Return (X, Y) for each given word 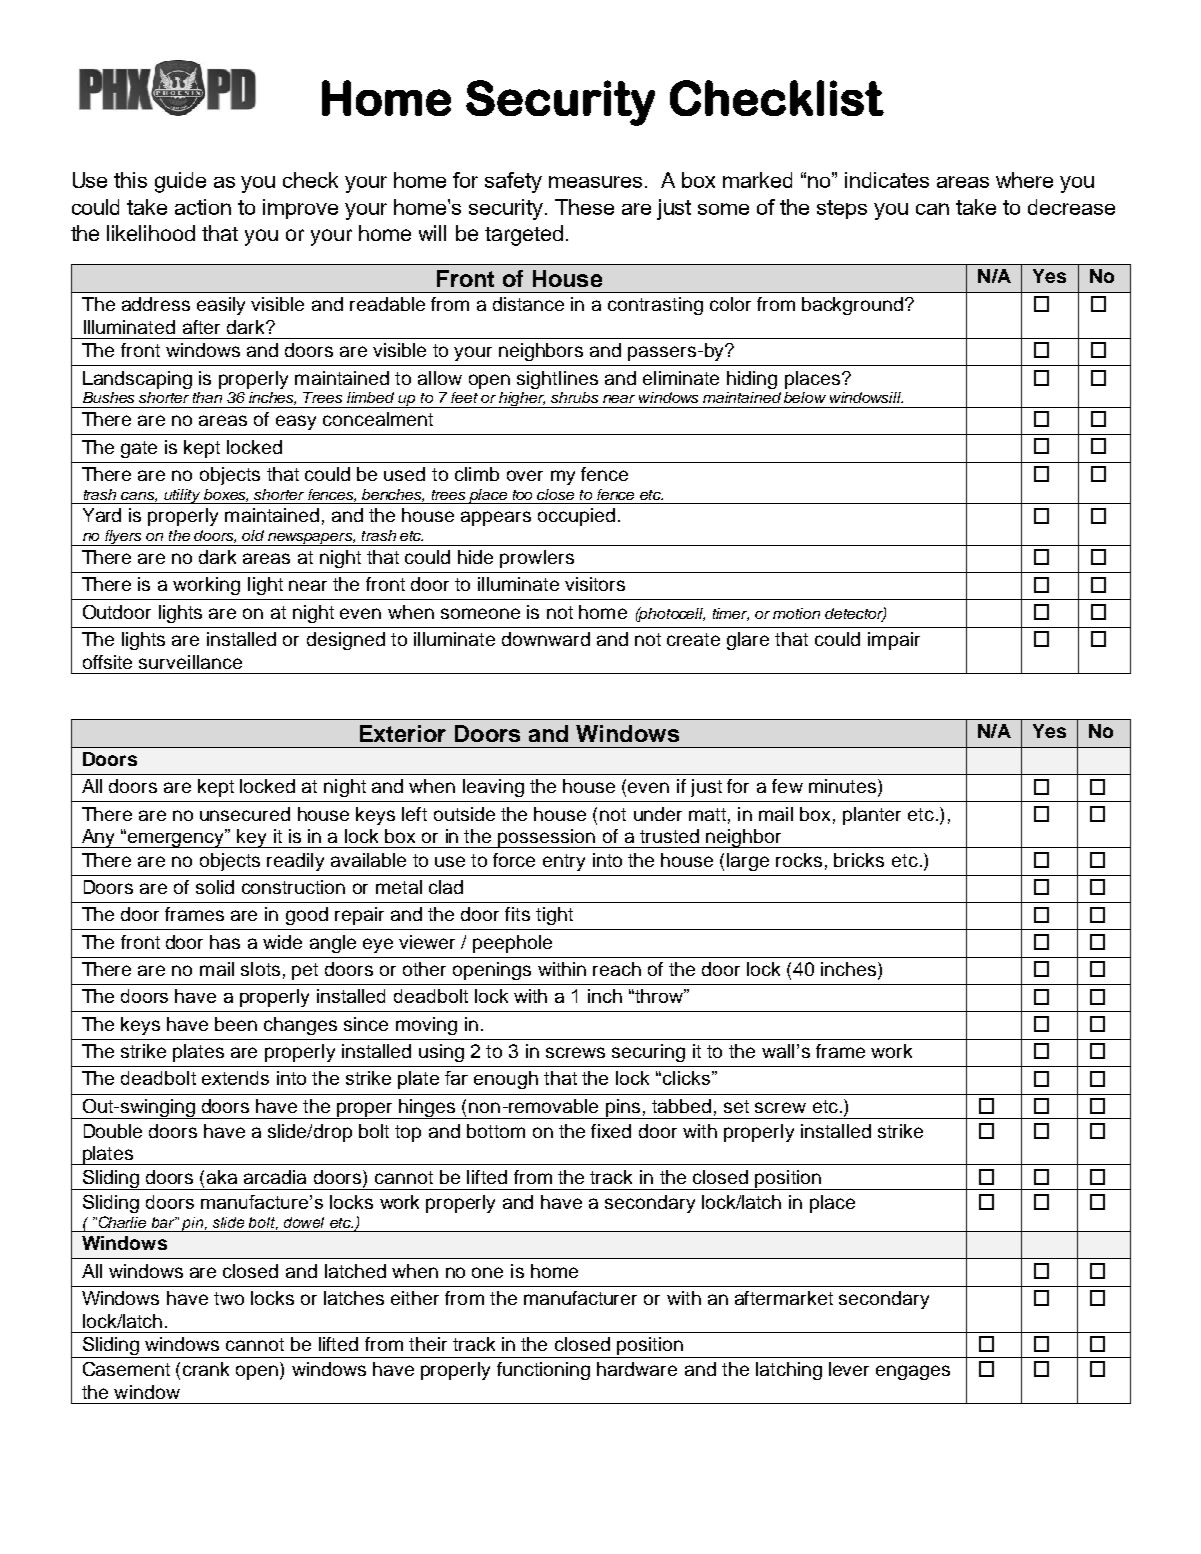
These (584, 207)
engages (913, 1372)
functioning (543, 1371)
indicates (887, 180)
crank (206, 1369)
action (203, 207)
